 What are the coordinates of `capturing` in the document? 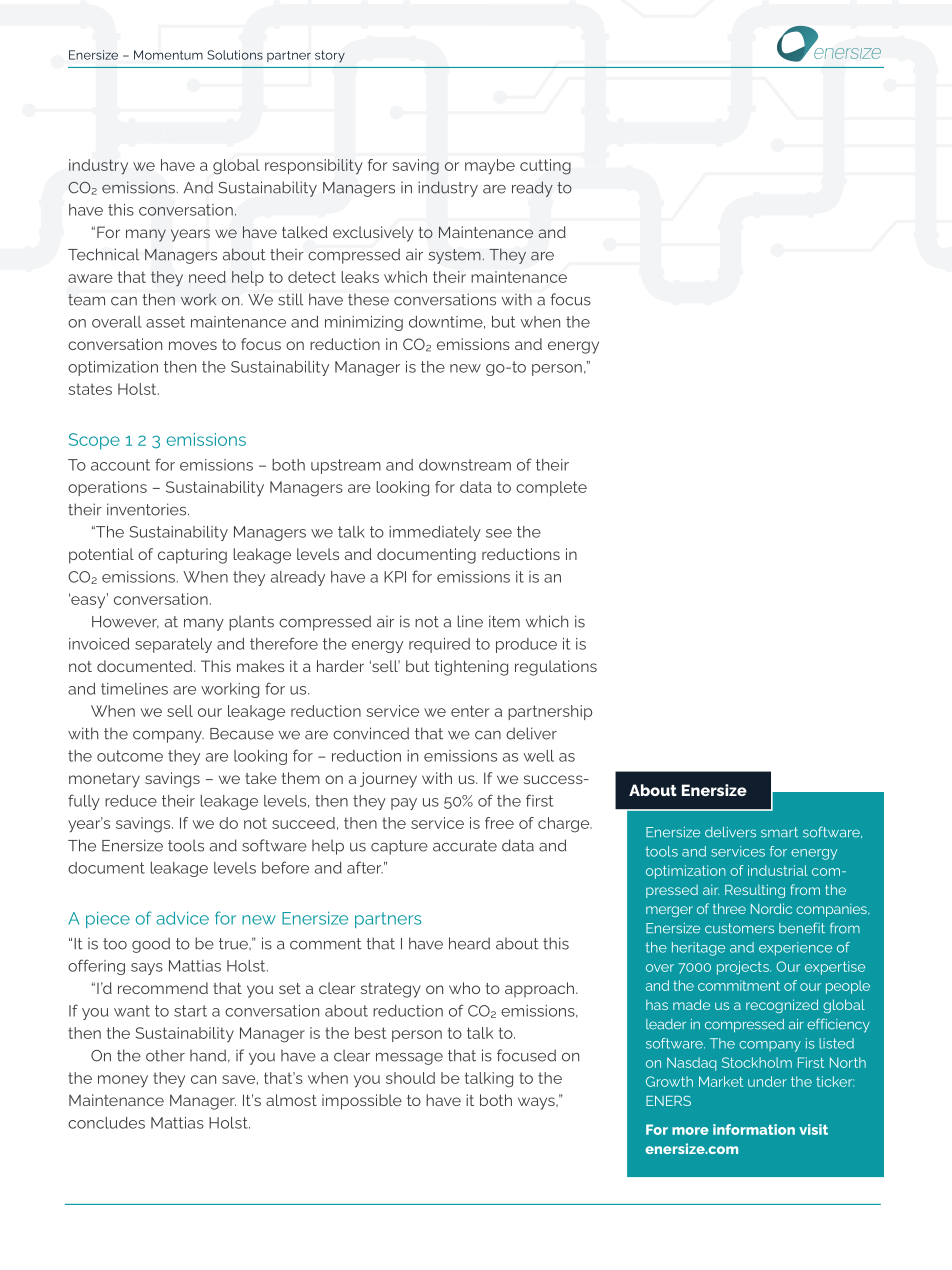 It's located at (192, 556).
